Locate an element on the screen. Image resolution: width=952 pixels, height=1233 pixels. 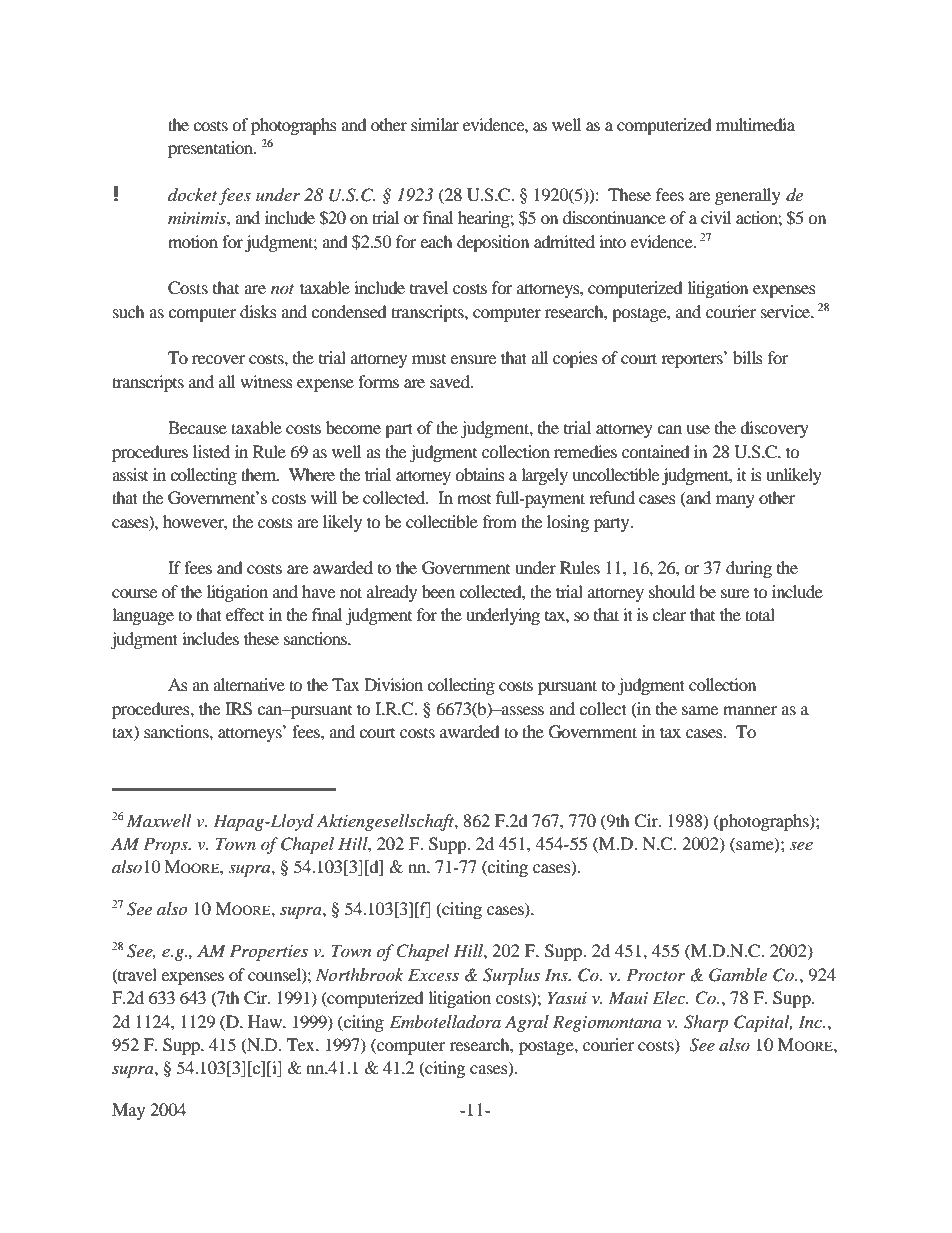
manner is located at coordinates (750, 710).
